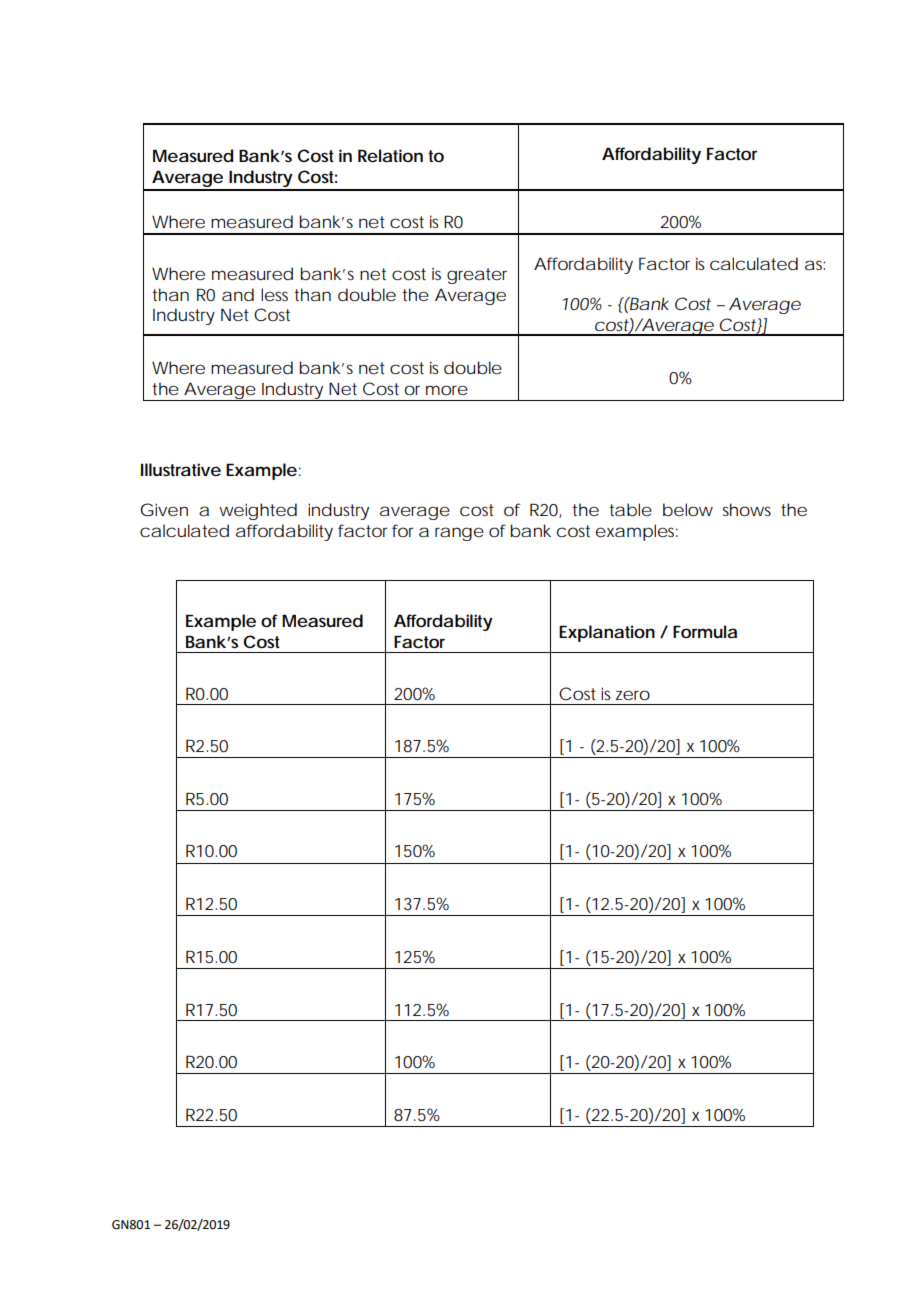 The width and height of the document is (924, 1309). Describe the element at coordinates (390, 155) in the document. I see `Relation` at that location.
